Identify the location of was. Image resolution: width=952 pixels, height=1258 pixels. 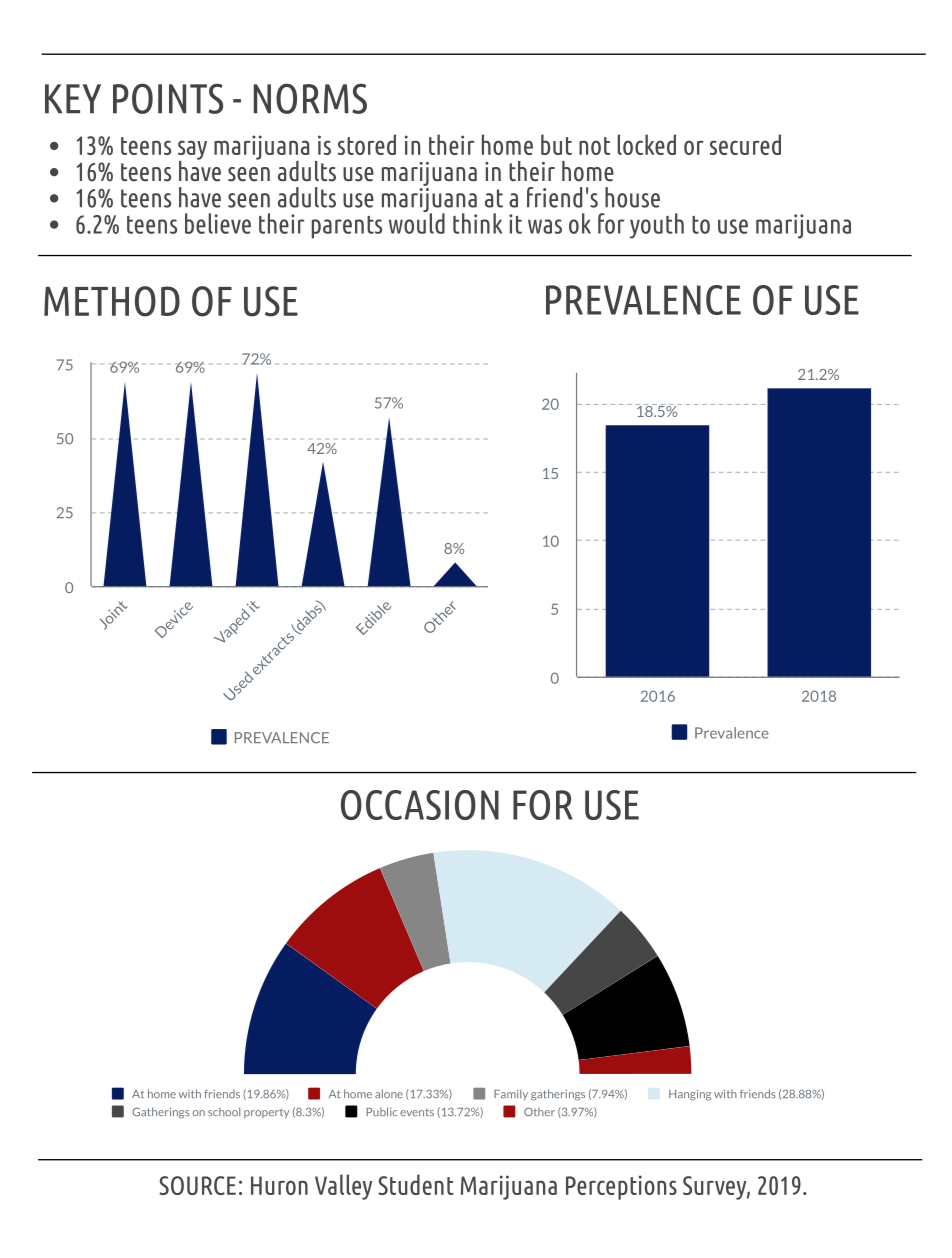
(545, 226).
